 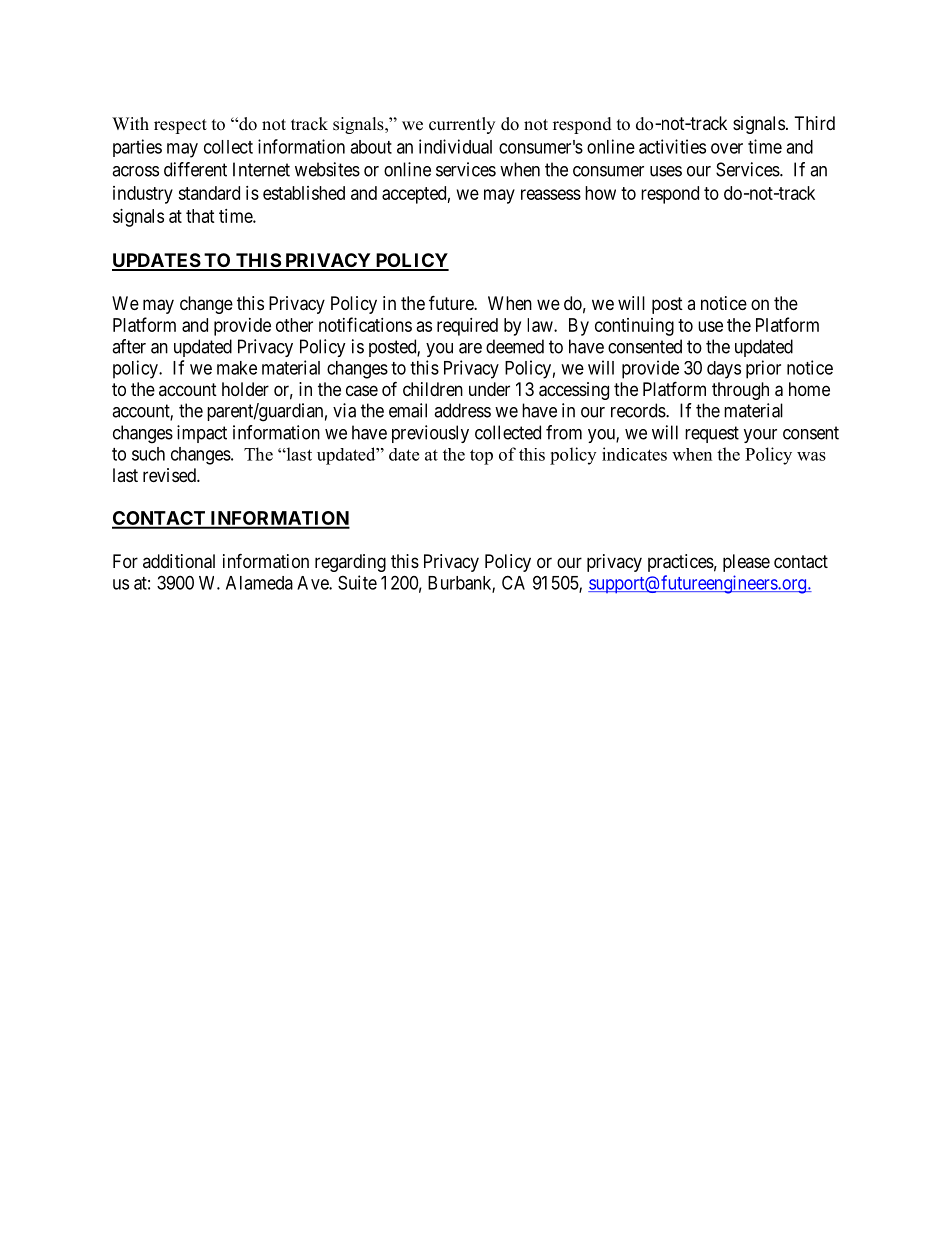 What do you see at coordinates (180, 126) in the image?
I see `respect` at bounding box center [180, 126].
